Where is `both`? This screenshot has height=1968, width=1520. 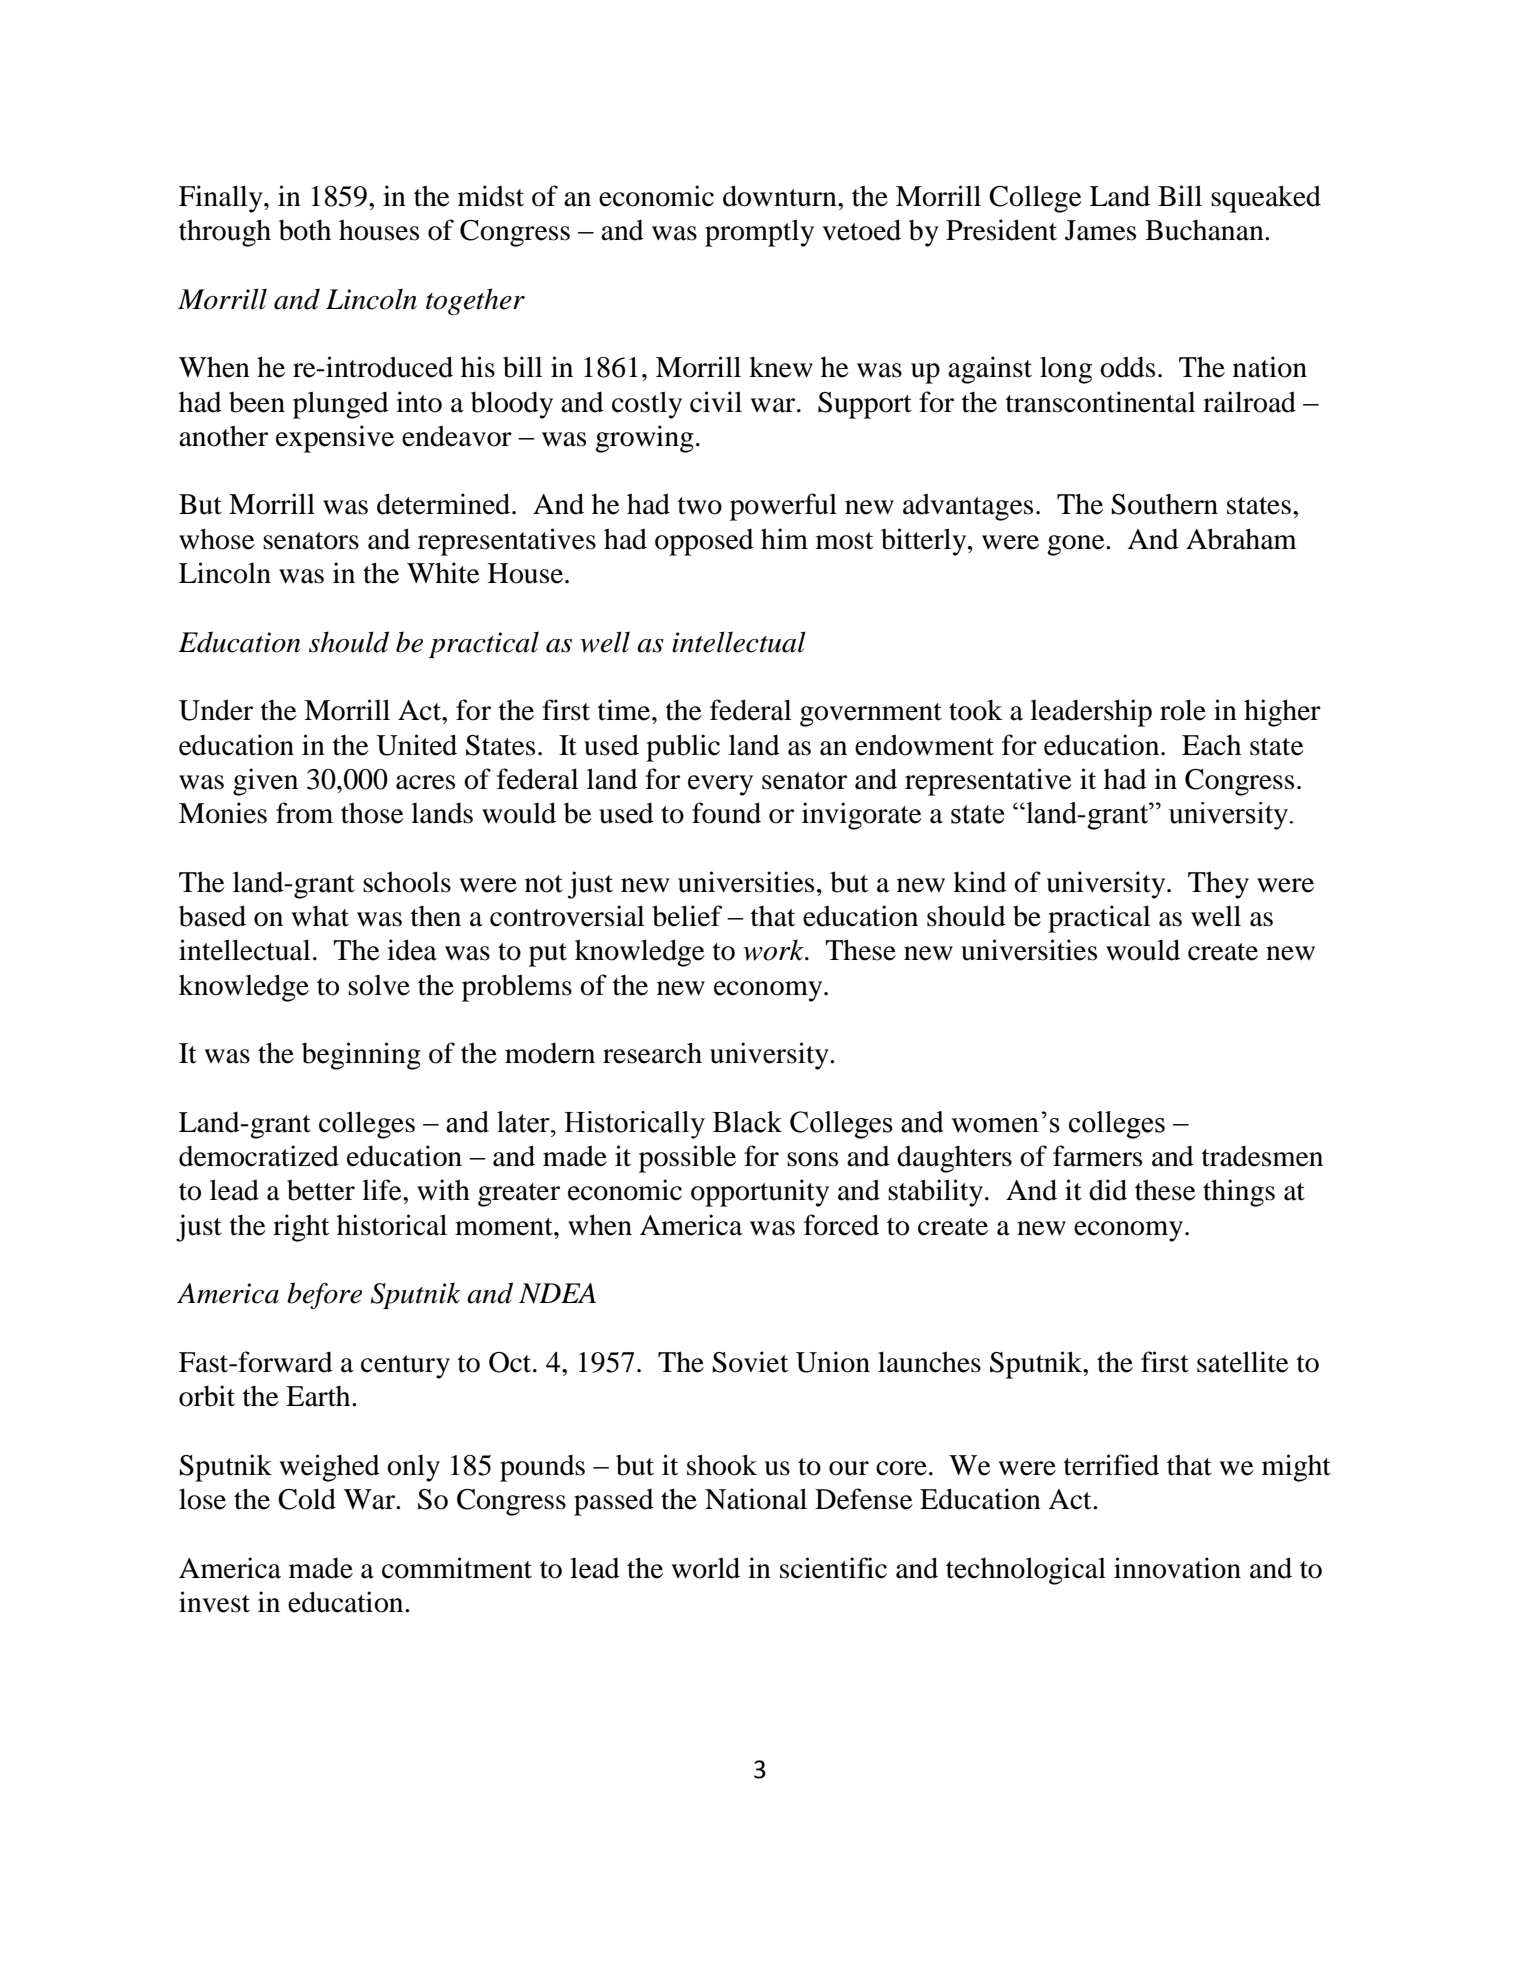 both is located at coordinates (305, 230).
